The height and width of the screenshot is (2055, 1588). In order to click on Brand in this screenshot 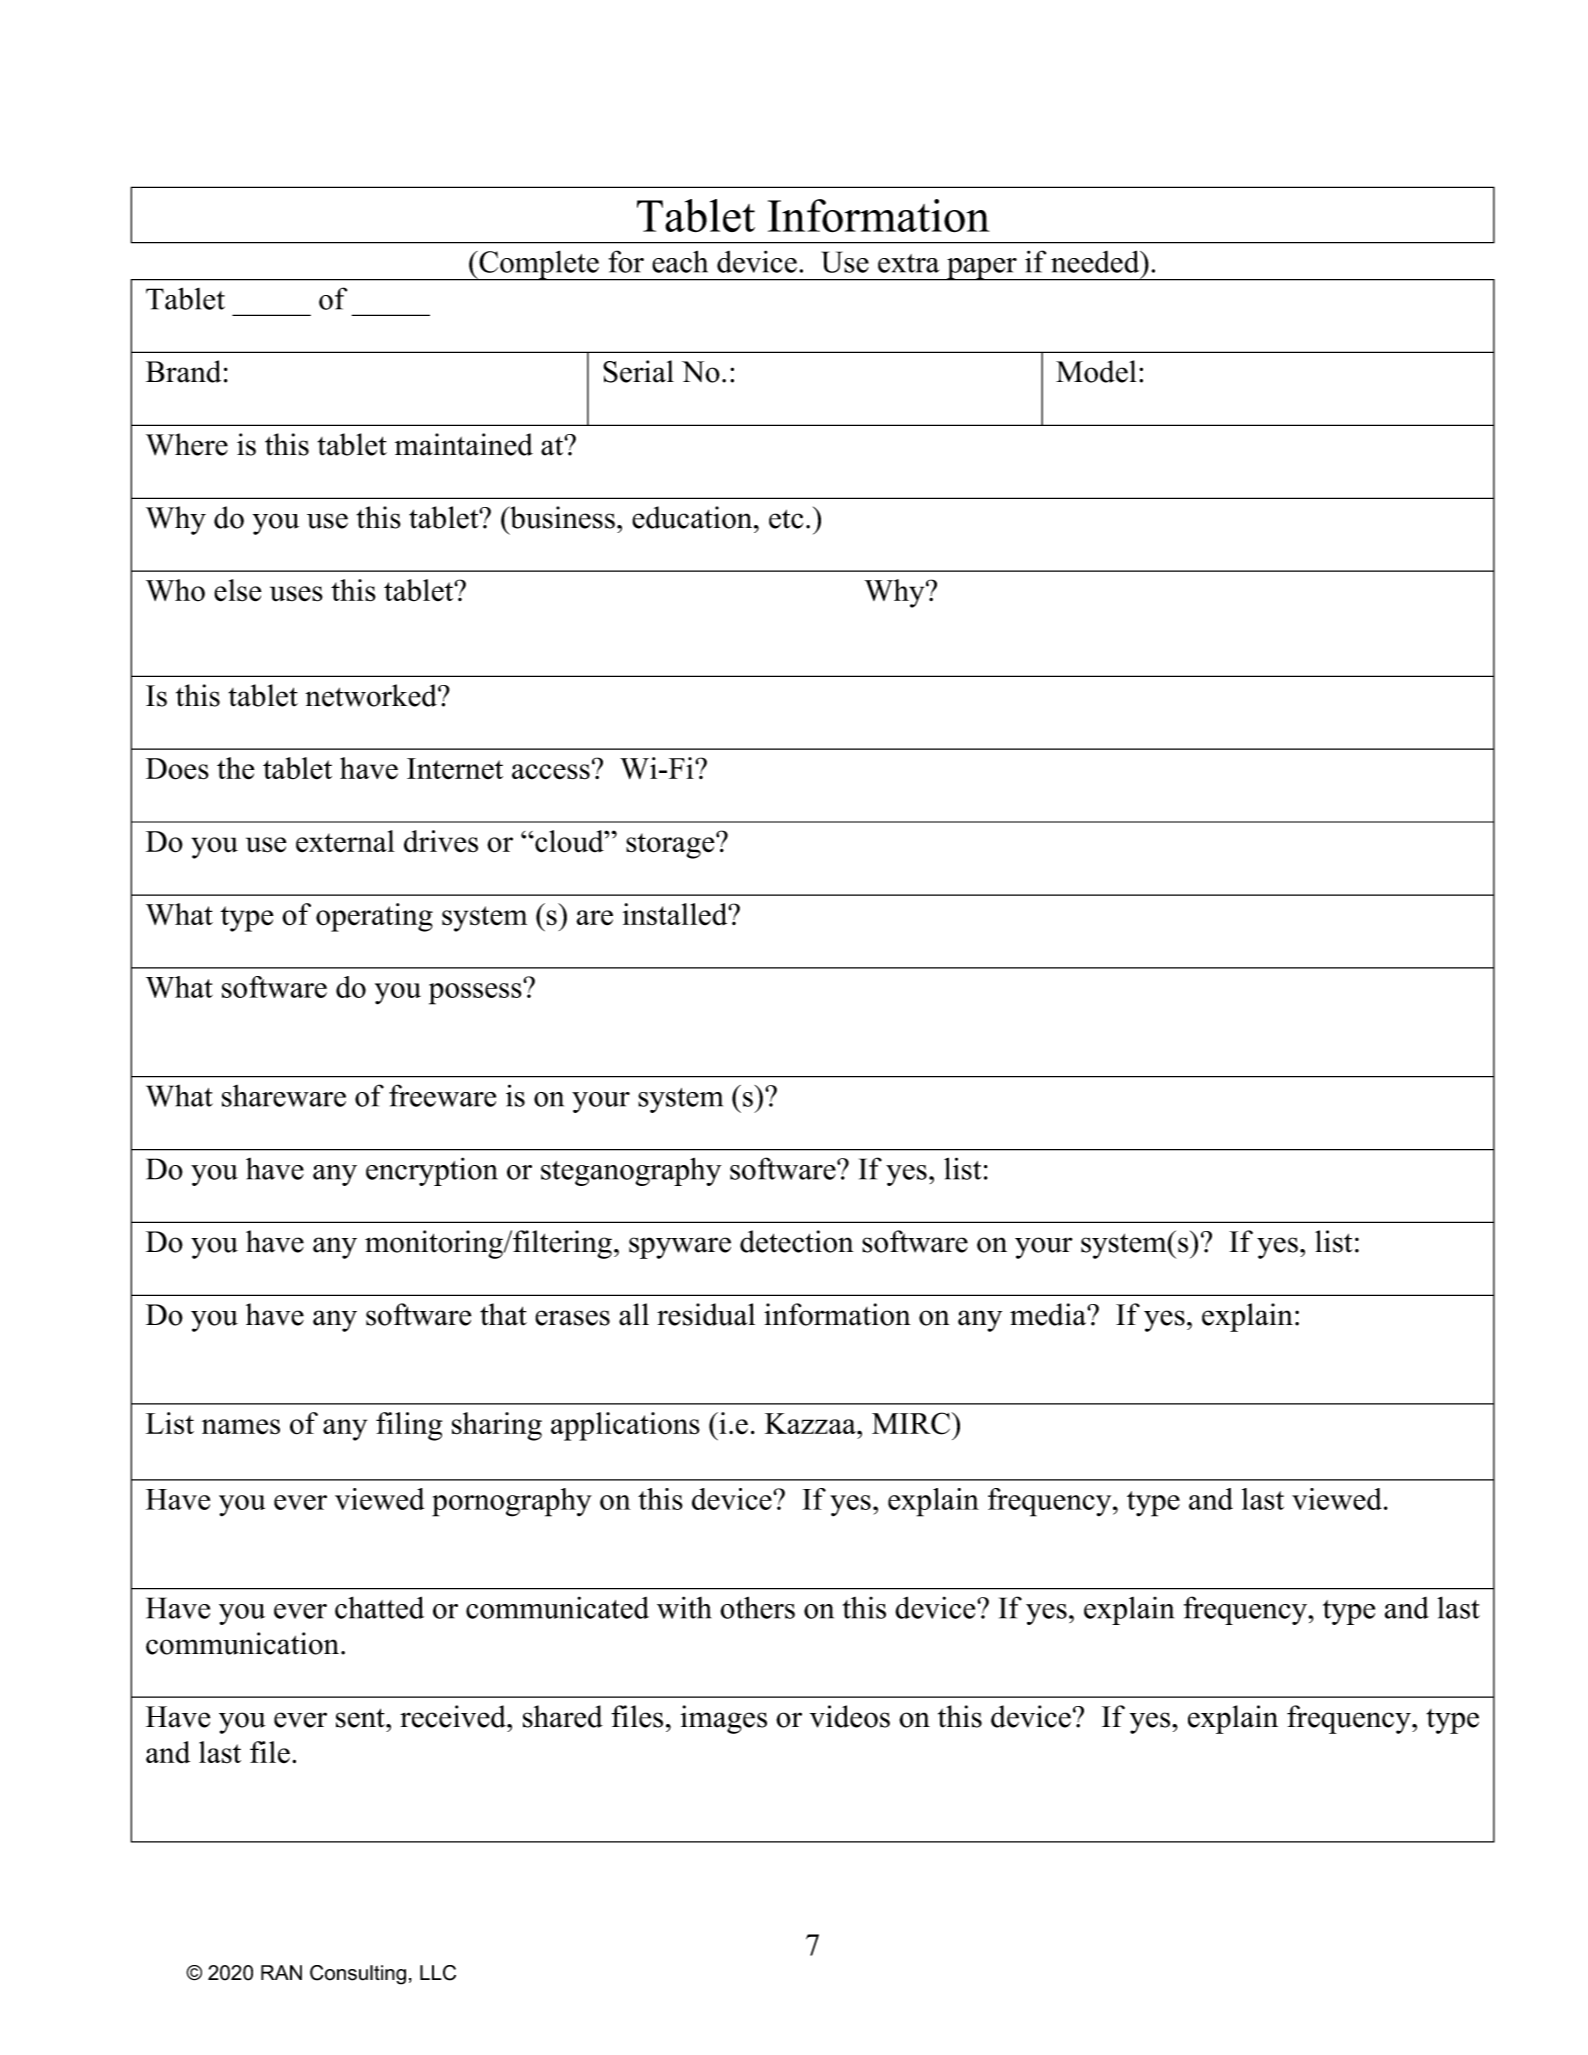, I will do `click(183, 371)`.
